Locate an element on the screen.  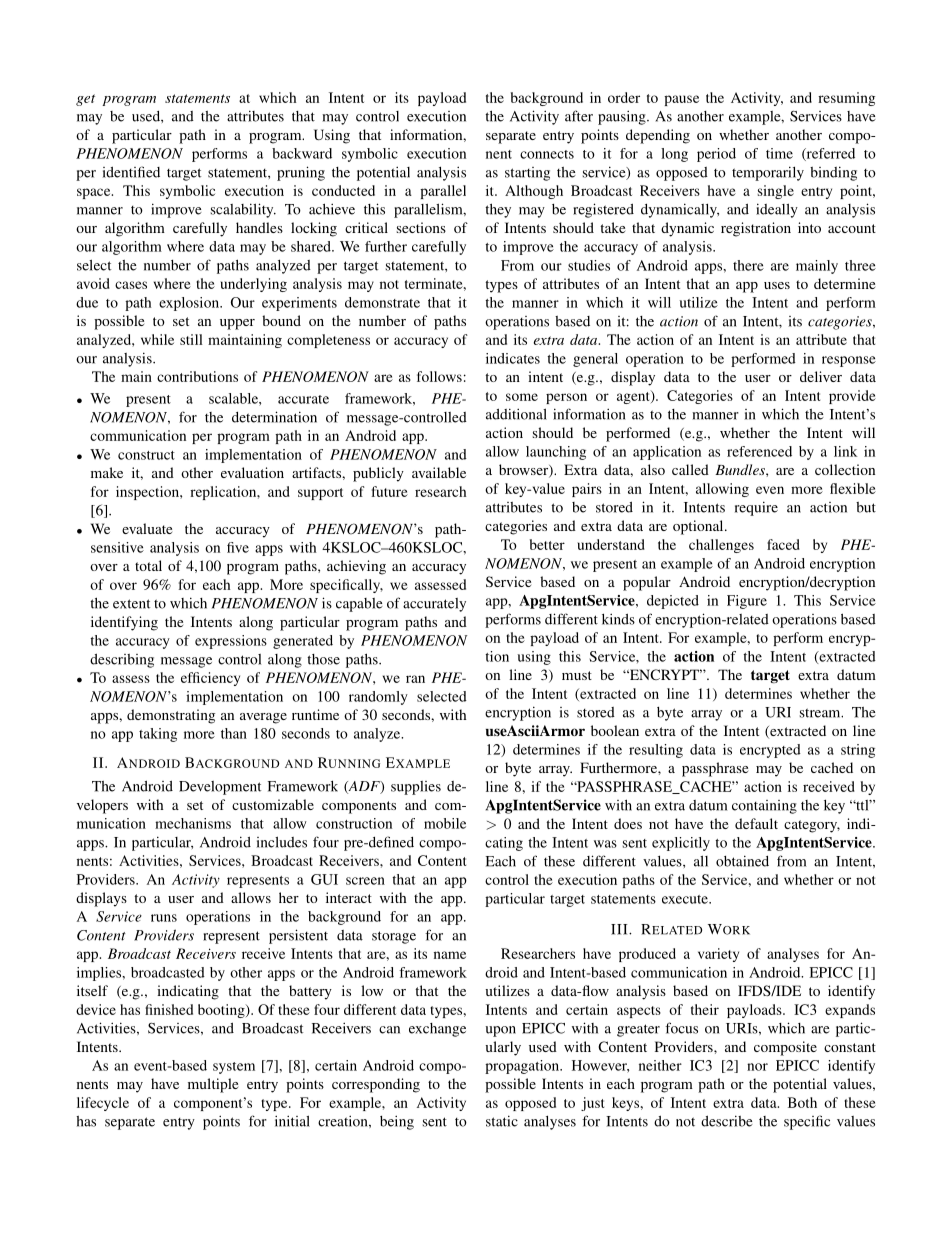
obtained is located at coordinates (742, 861).
